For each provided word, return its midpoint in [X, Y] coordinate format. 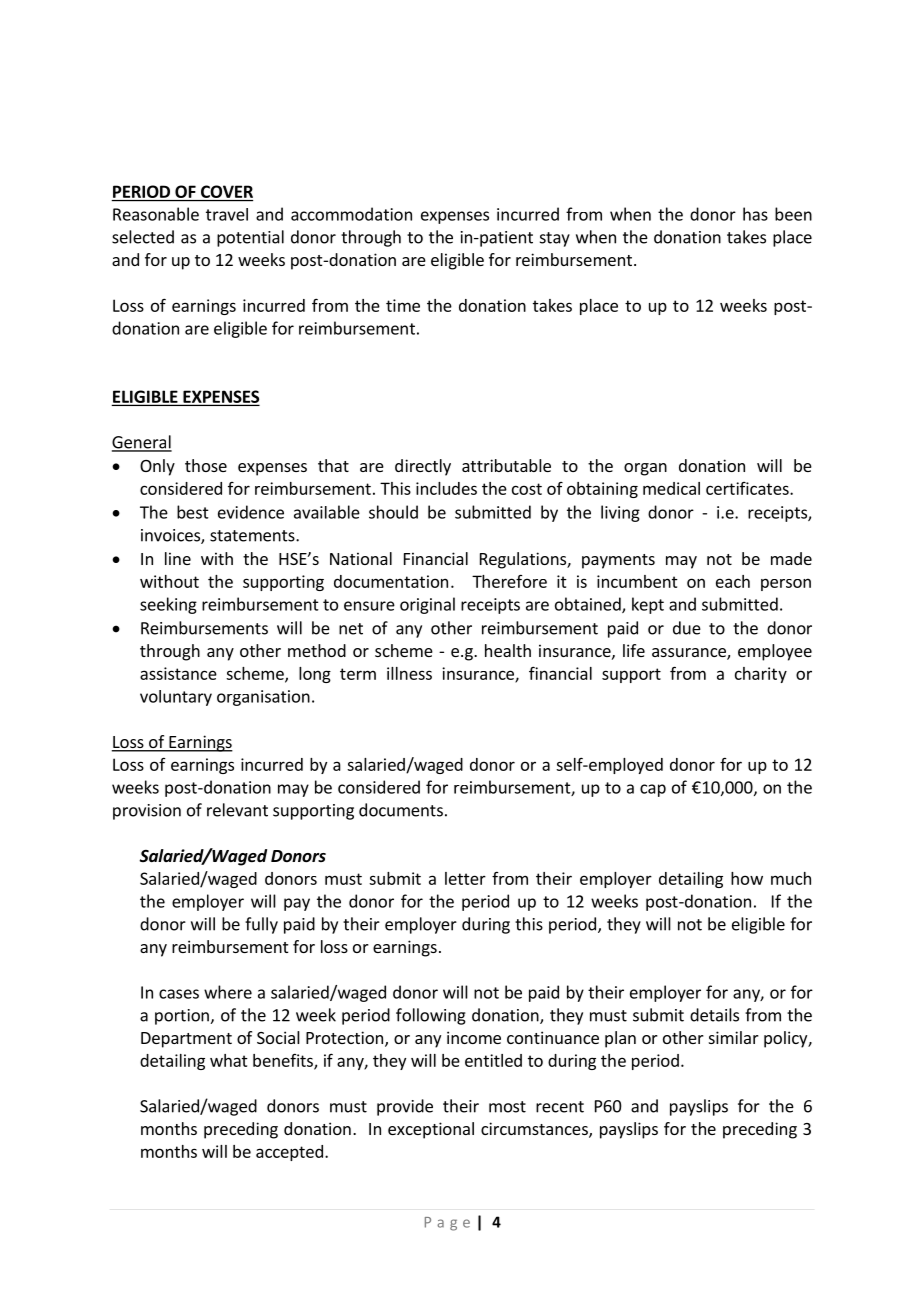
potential [250, 238]
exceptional [431, 1130]
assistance [178, 673]
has [755, 214]
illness [409, 673]
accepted [289, 1153]
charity [761, 675]
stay [555, 239]
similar [734, 1037]
